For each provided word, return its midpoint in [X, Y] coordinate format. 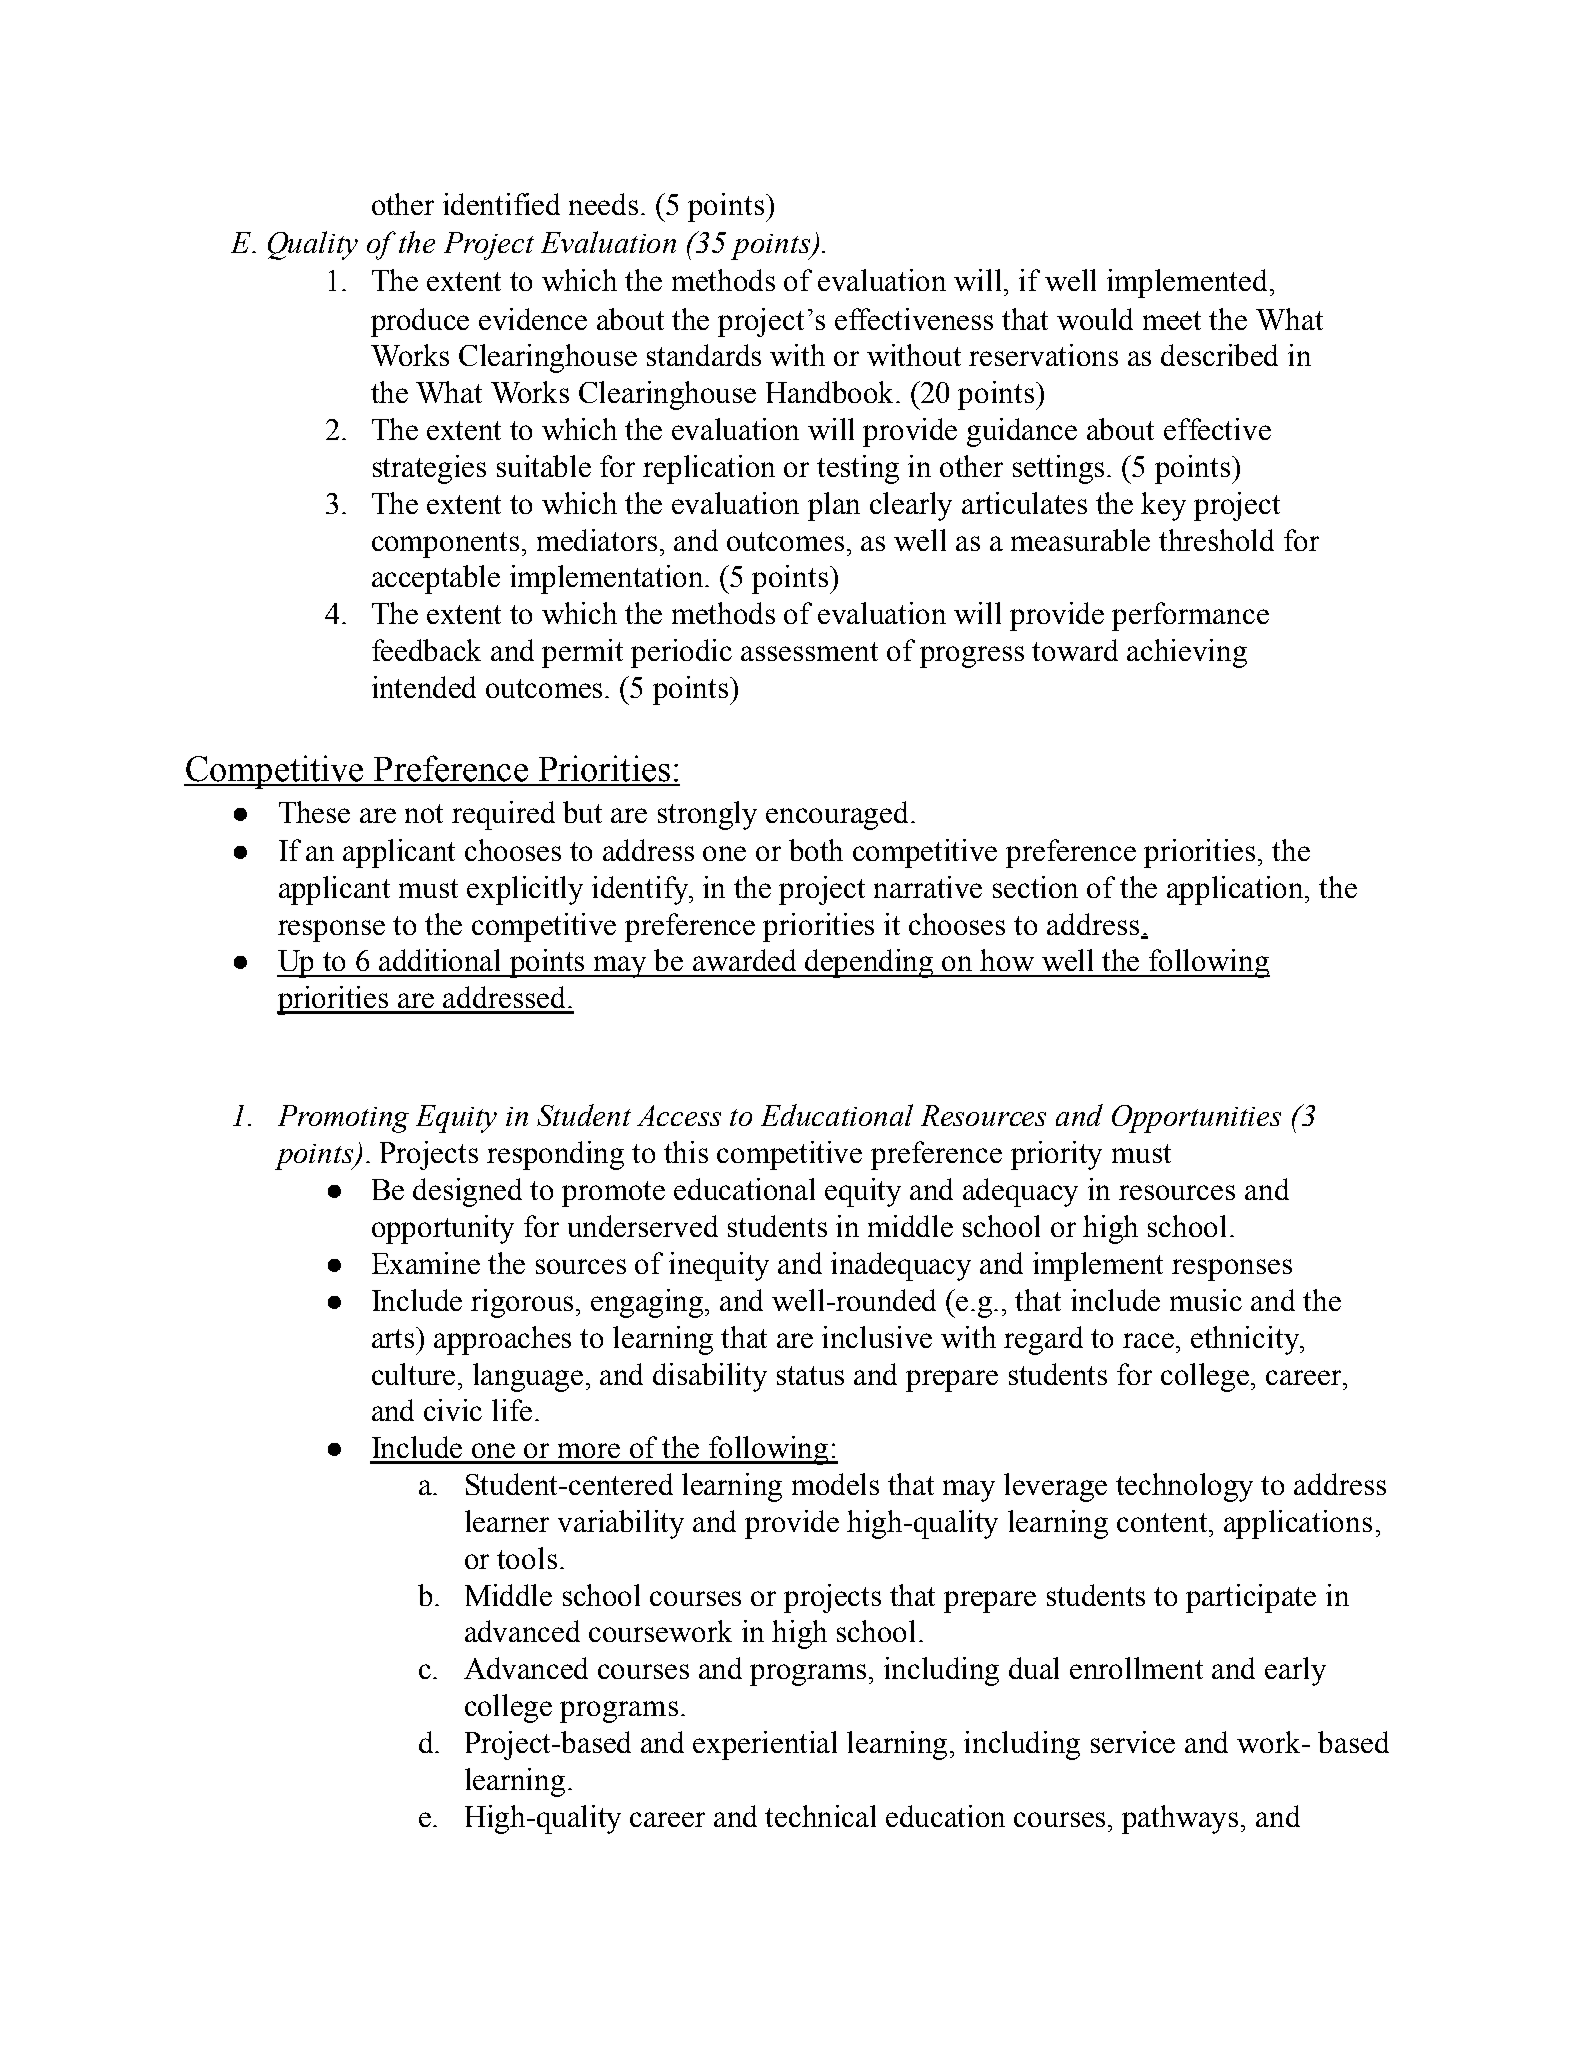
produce [420, 322]
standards [704, 355]
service [1133, 1742]
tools [527, 1558]
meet [1172, 320]
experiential [765, 1745]
